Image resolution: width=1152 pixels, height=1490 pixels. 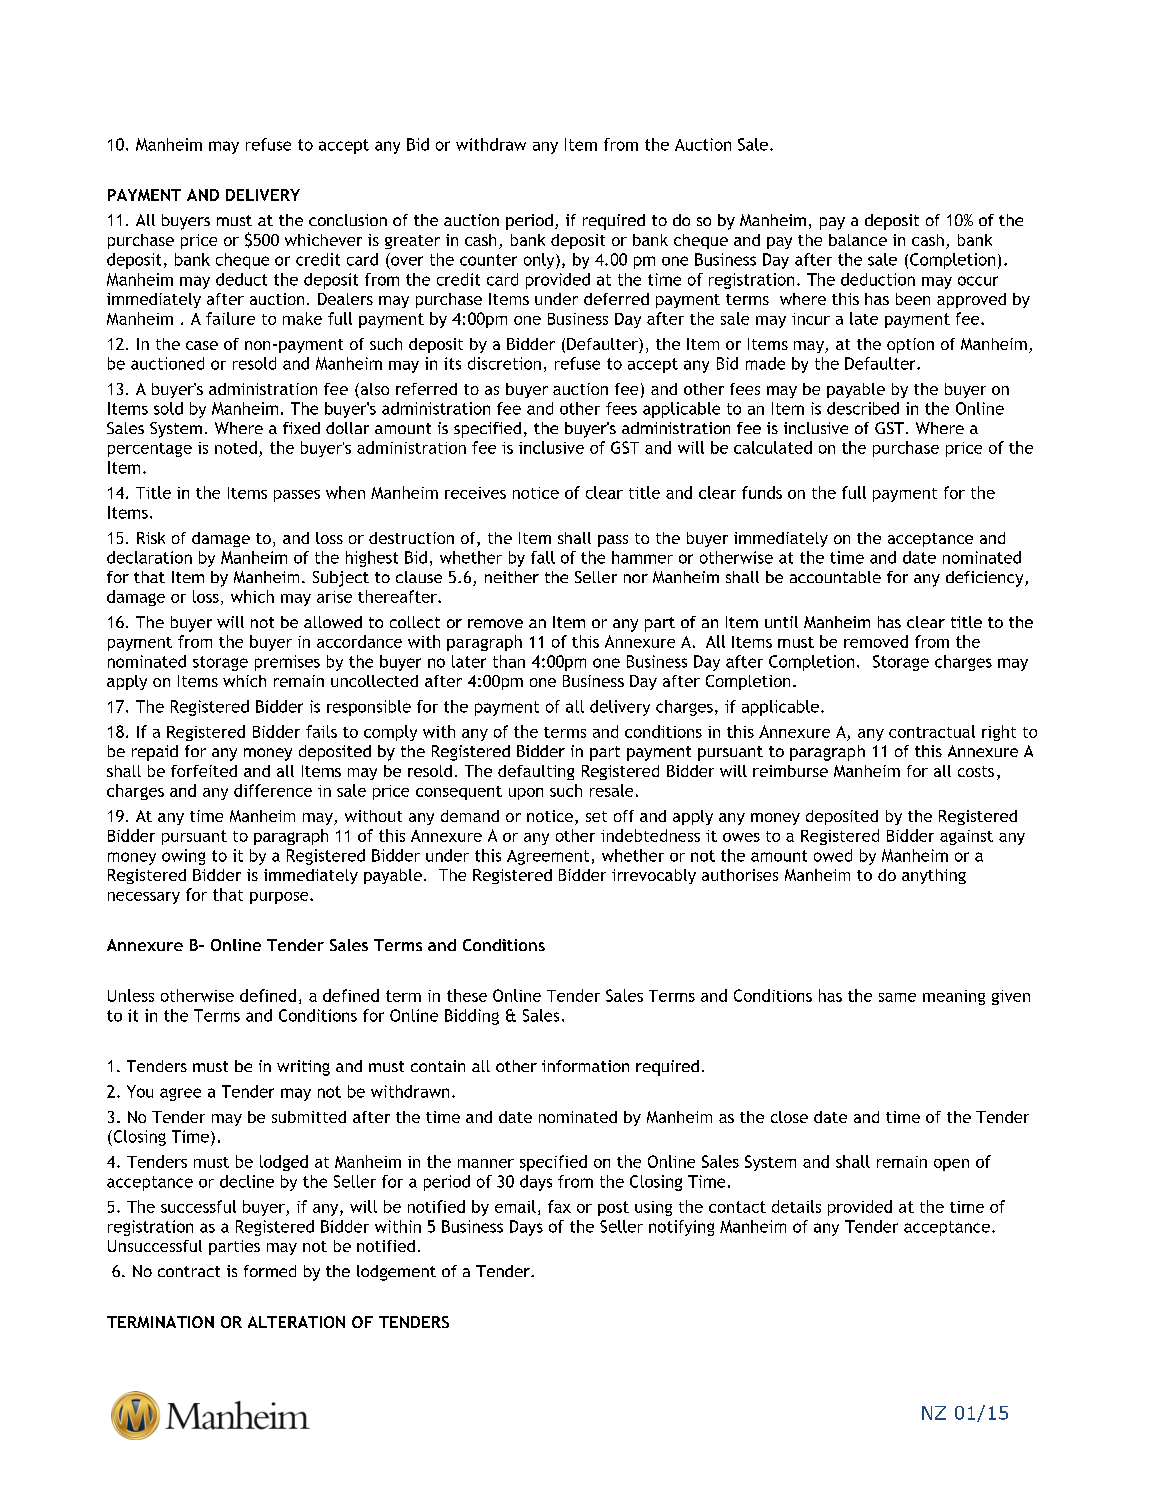 I want to click on formed, so click(x=270, y=1271).
